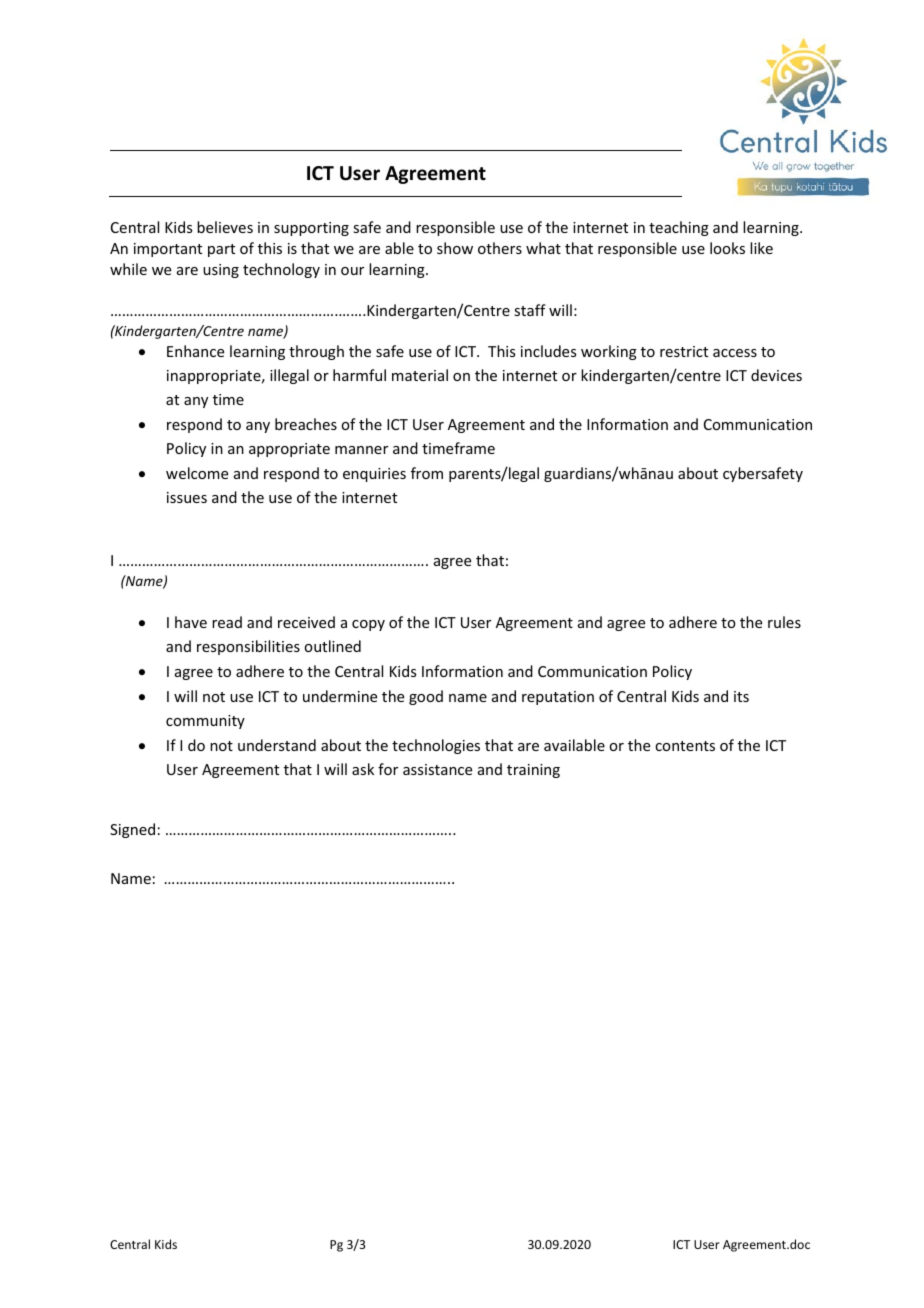 Image resolution: width=924 pixels, height=1308 pixels. What do you see at coordinates (427, 473) in the image?
I see `from` at bounding box center [427, 473].
